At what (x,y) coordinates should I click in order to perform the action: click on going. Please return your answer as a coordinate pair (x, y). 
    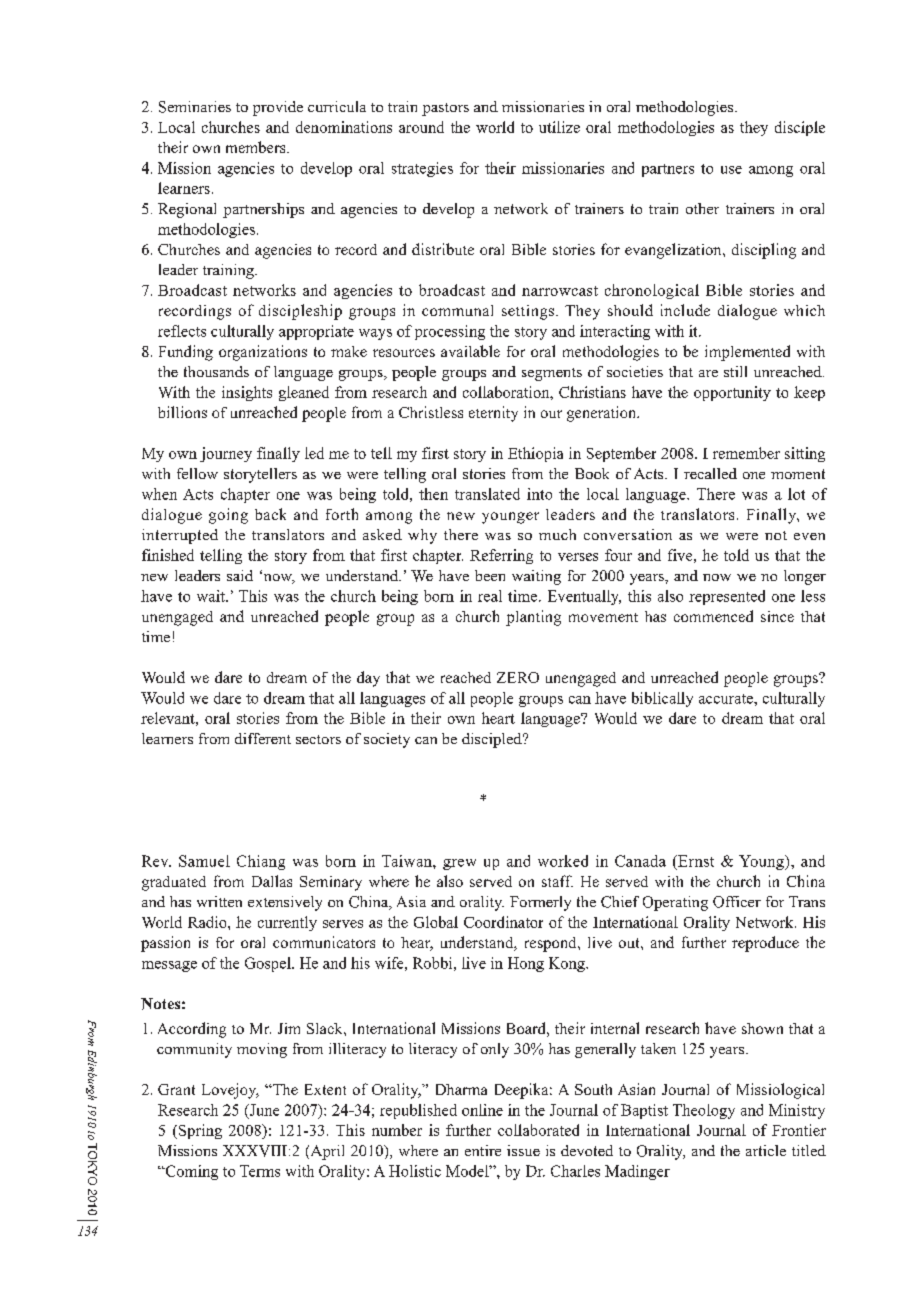
    Looking at the image, I should click on (228, 516).
